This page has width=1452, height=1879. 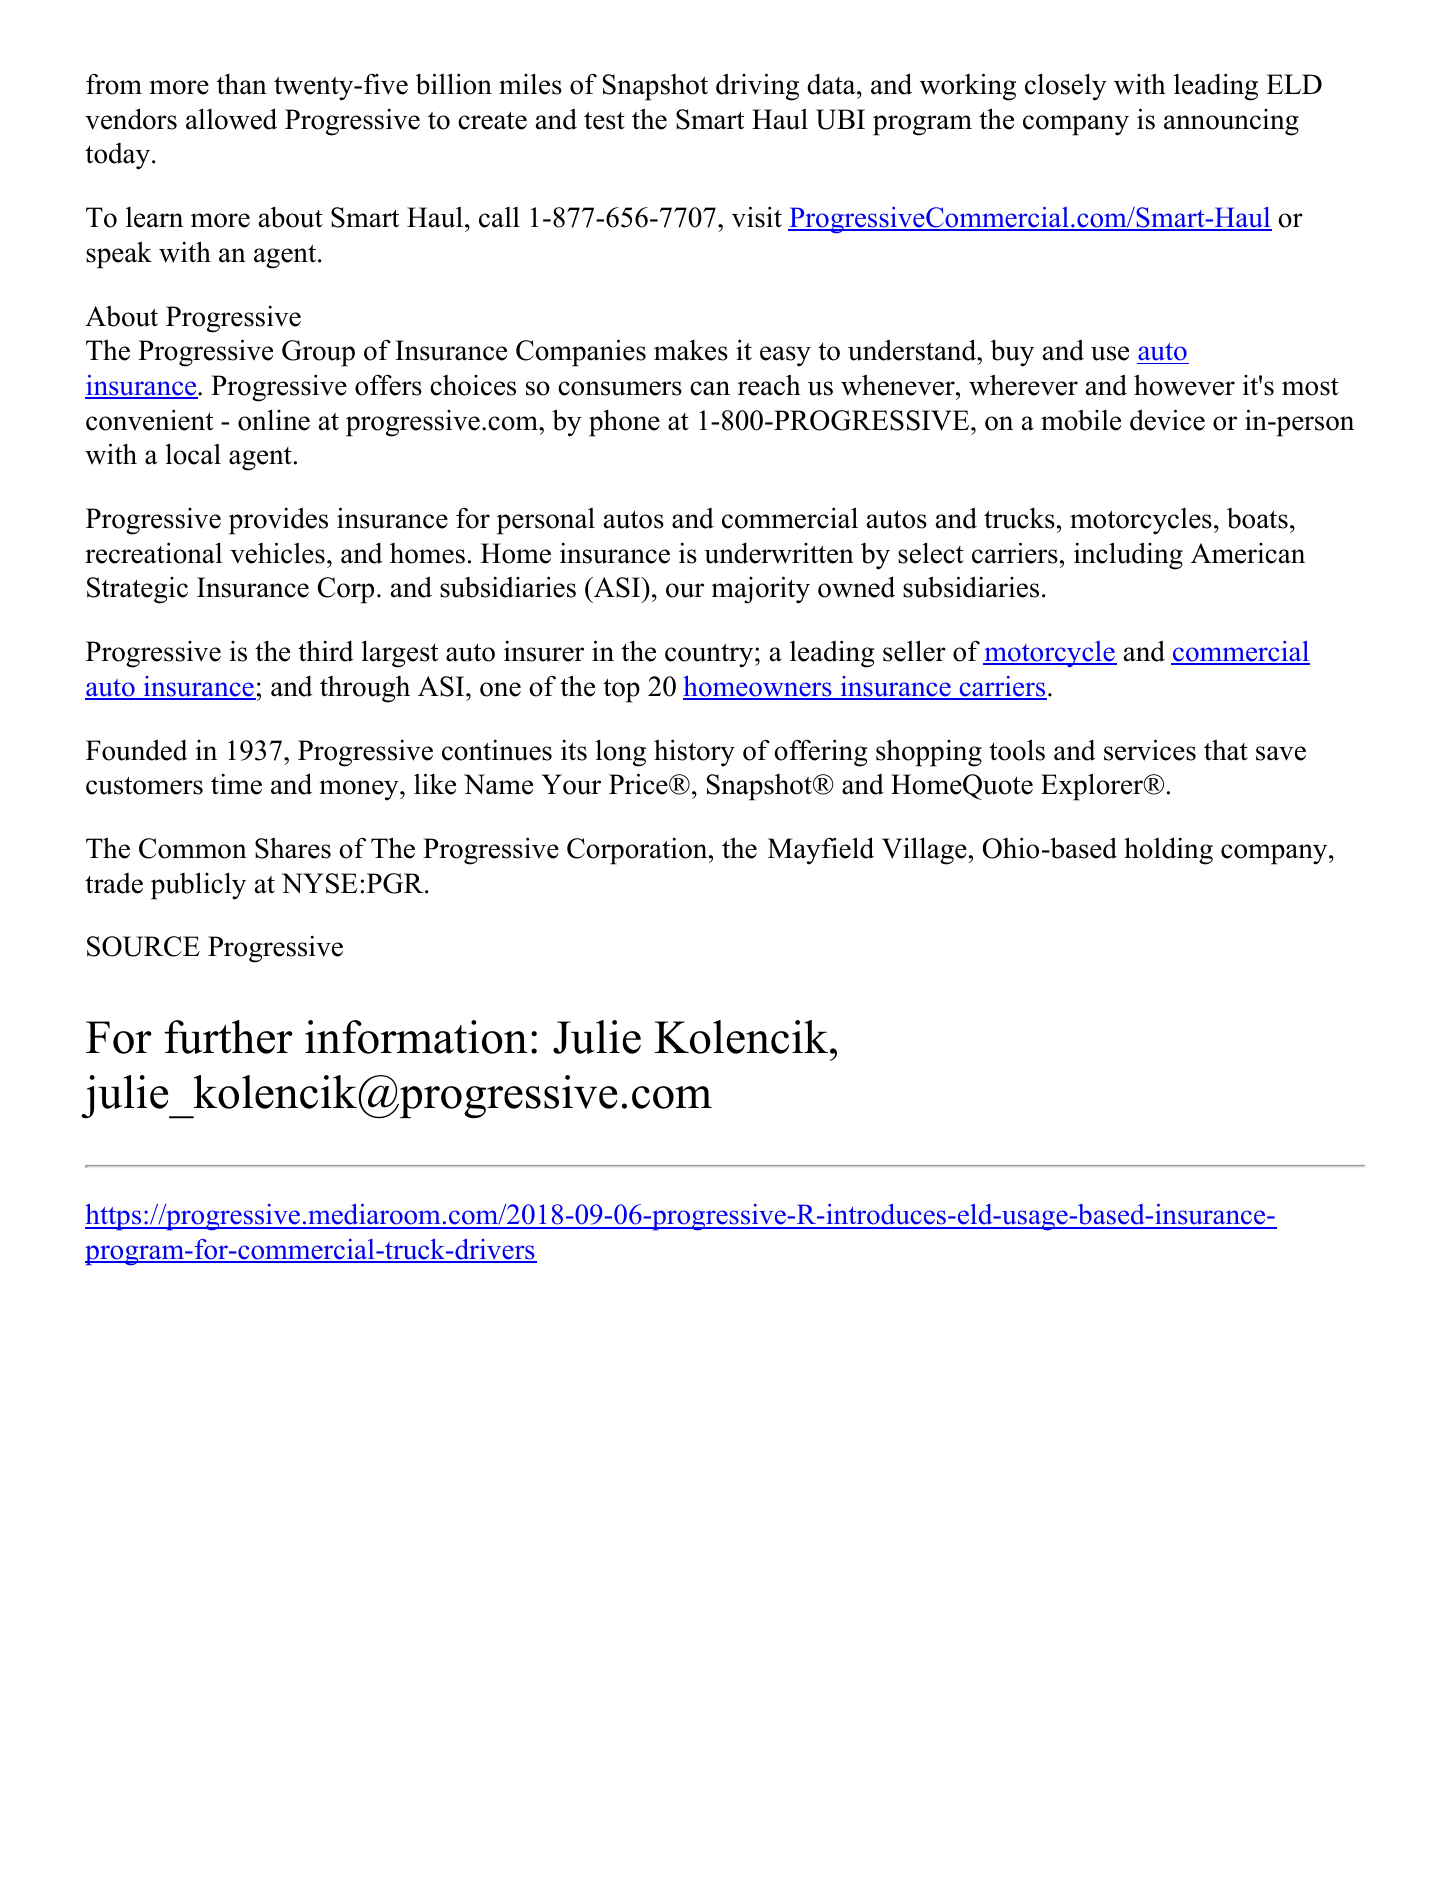 What do you see at coordinates (236, 784) in the page?
I see `time` at bounding box center [236, 784].
